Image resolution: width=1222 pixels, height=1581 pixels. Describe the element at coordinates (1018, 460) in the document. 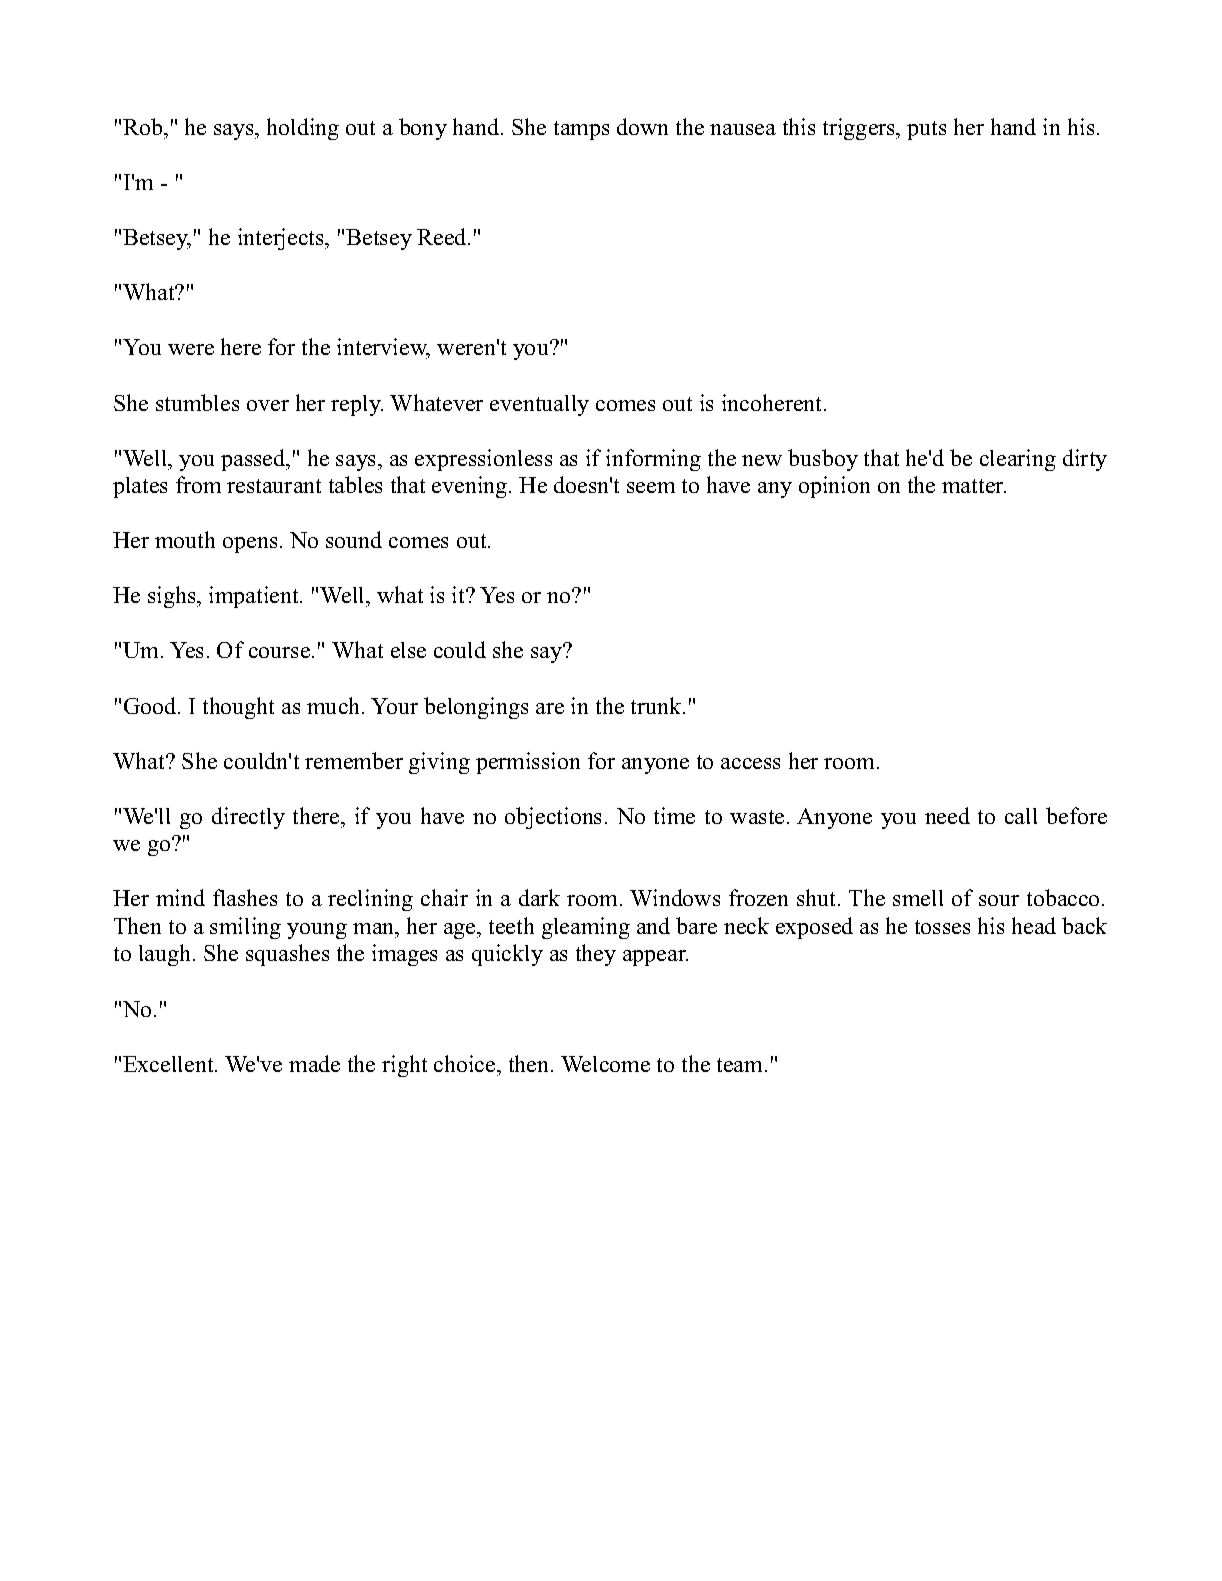

I see `clearing` at that location.
